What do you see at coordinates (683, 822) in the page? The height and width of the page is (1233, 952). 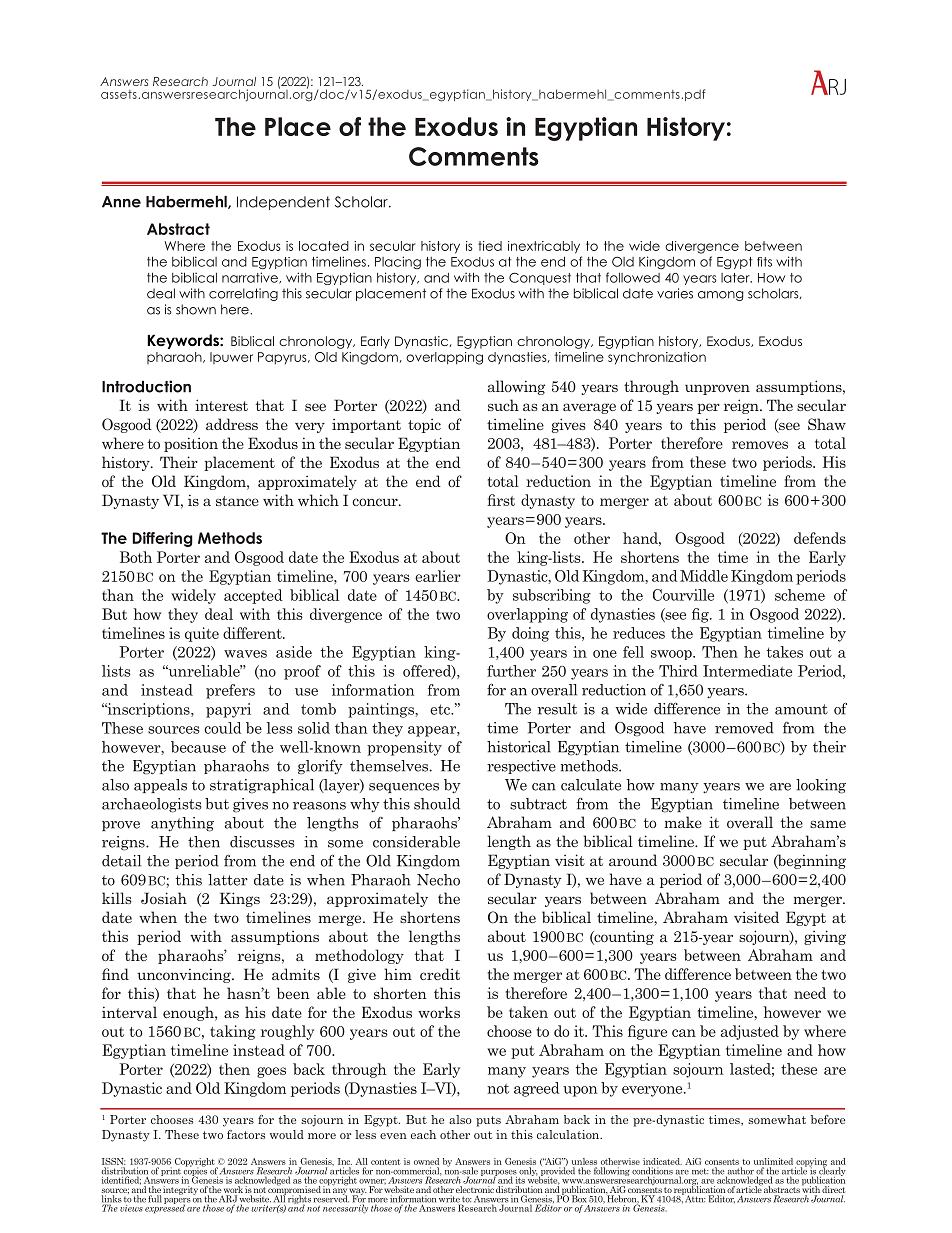 I see `make` at bounding box center [683, 822].
